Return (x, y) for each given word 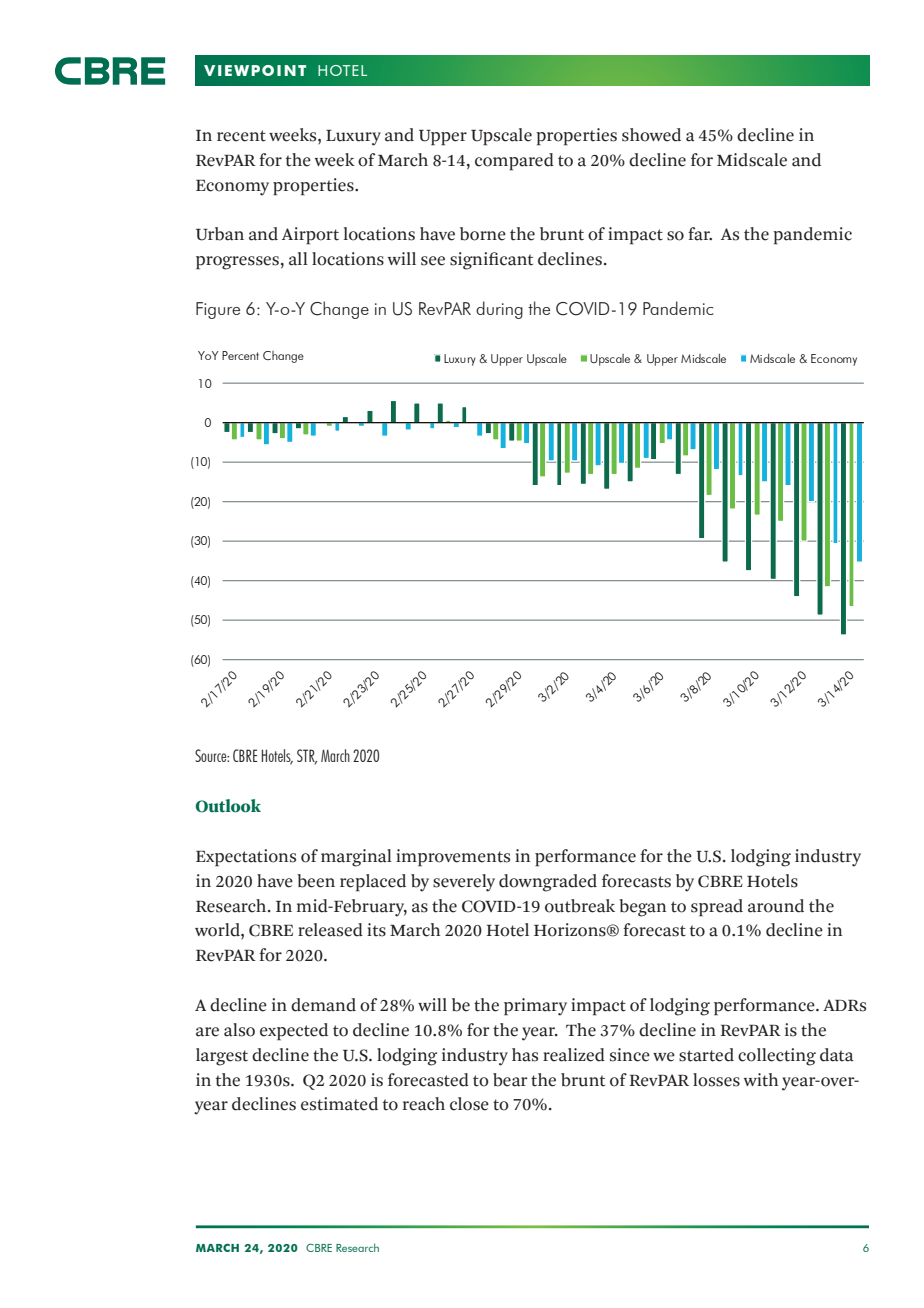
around (776, 906)
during (499, 310)
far (700, 234)
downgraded (548, 883)
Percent (240, 355)
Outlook (228, 806)
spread (717, 908)
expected (294, 1032)
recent (241, 136)
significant (491, 261)
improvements (453, 858)
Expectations (246, 858)
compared (514, 162)
